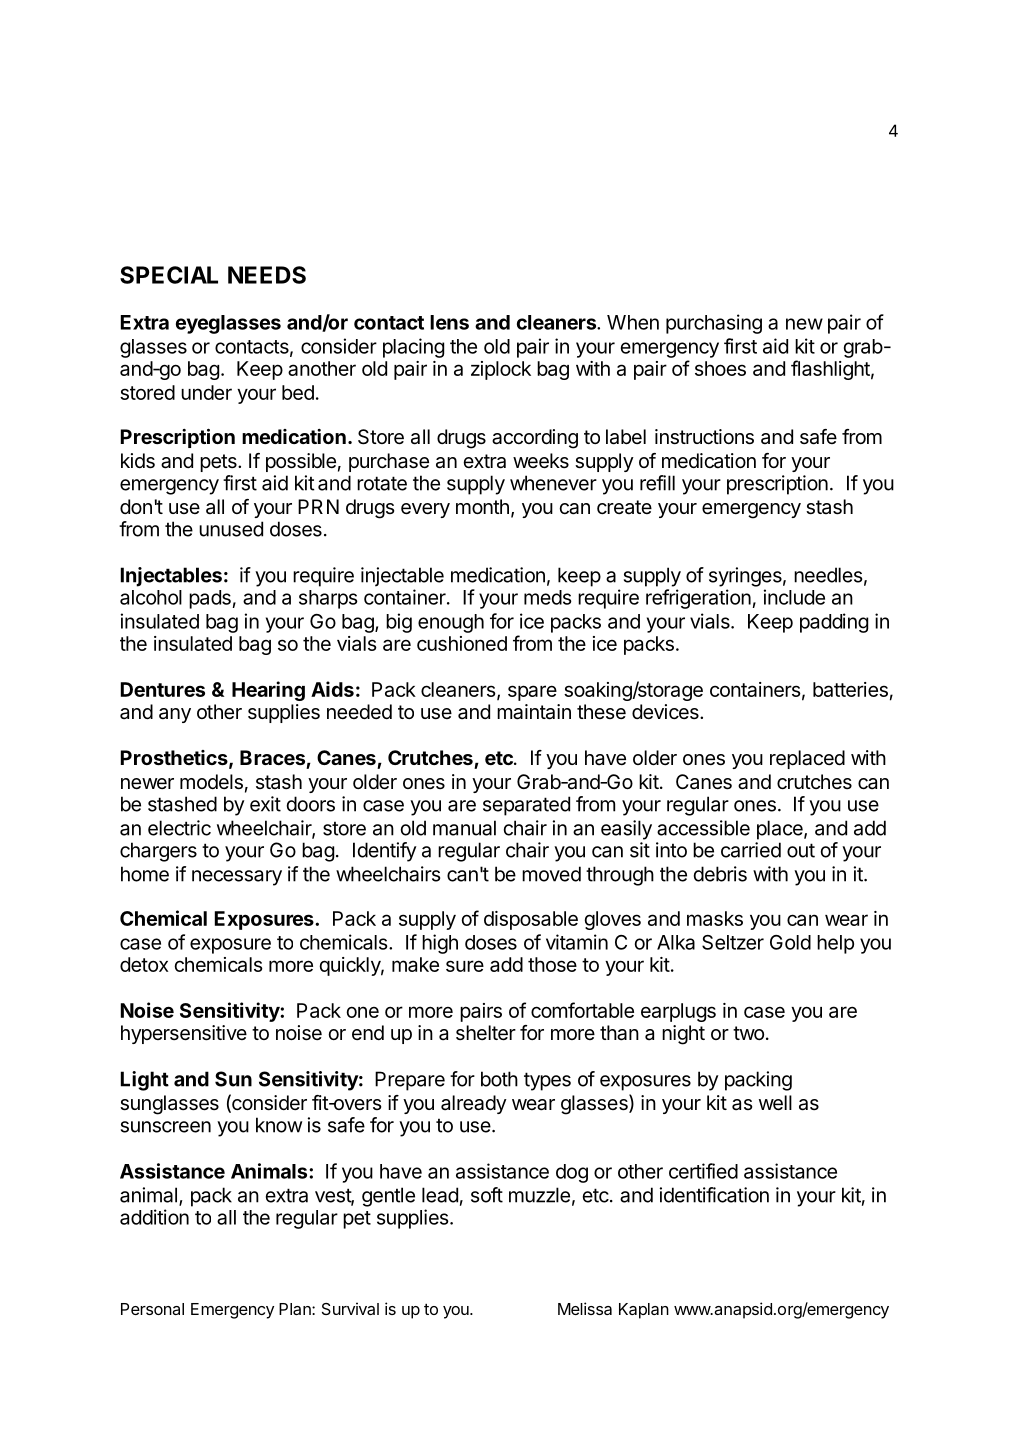  I want to click on models, so click(211, 782).
